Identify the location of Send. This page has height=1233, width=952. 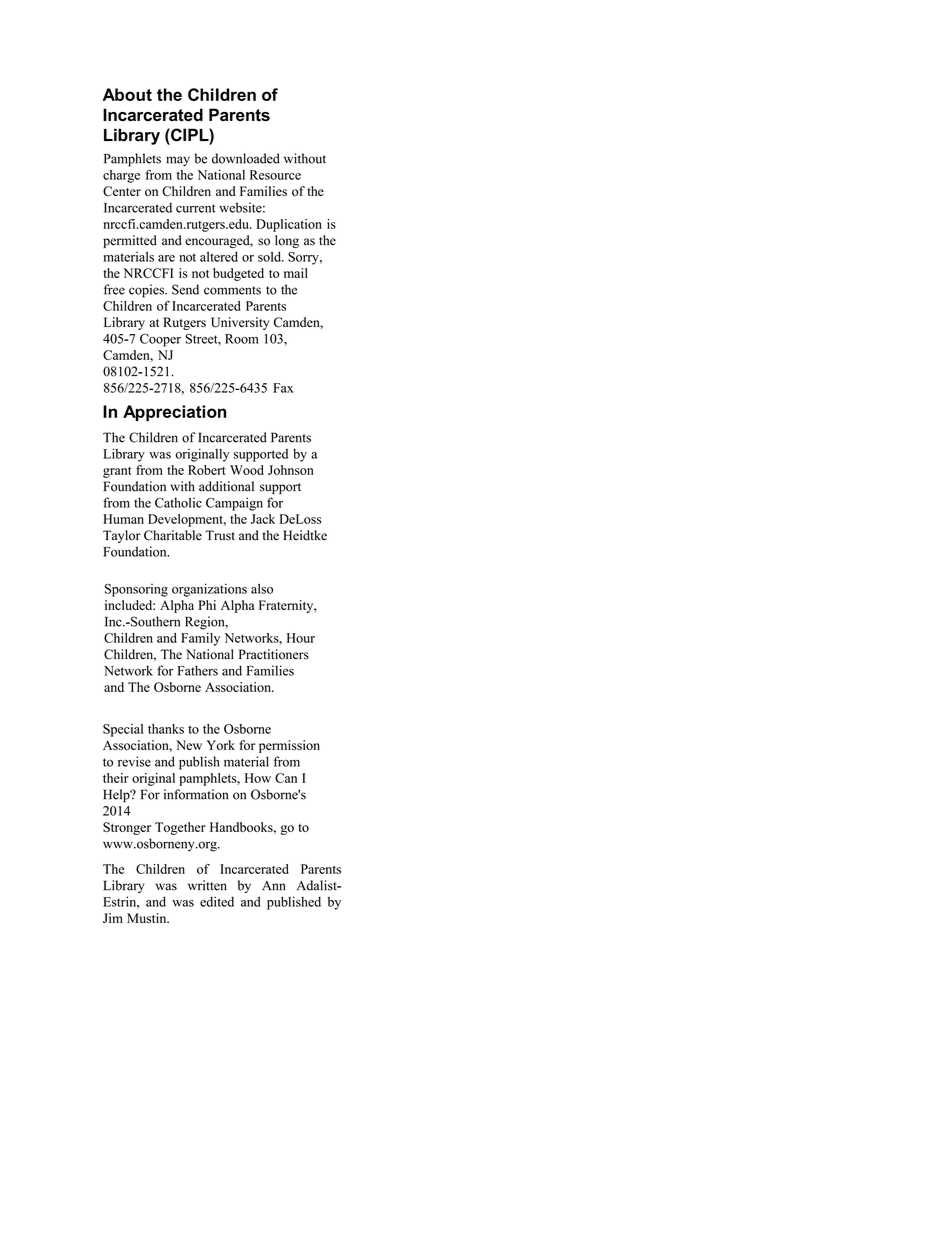
(185, 289).
